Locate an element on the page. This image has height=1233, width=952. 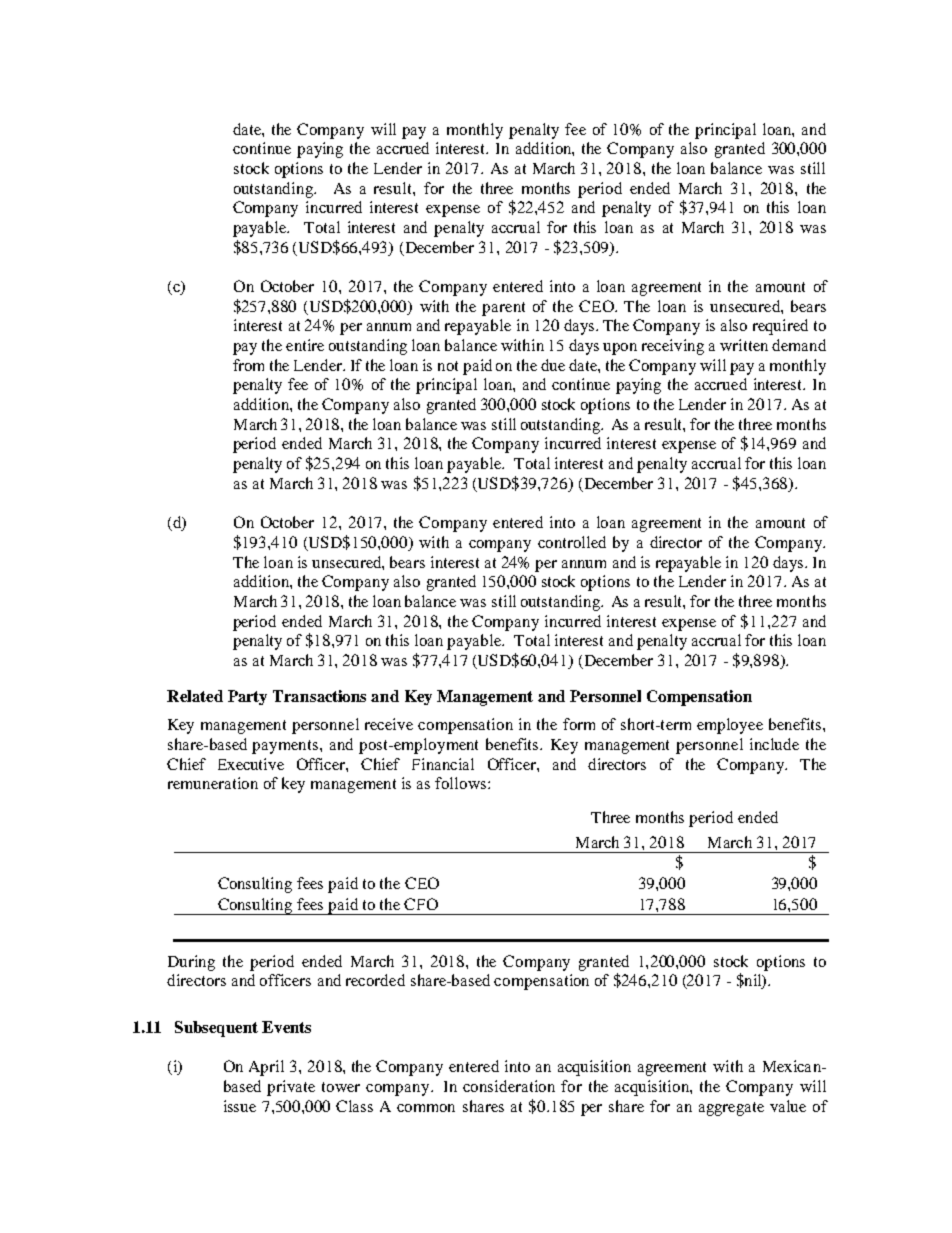
parent is located at coordinates (503, 309).
